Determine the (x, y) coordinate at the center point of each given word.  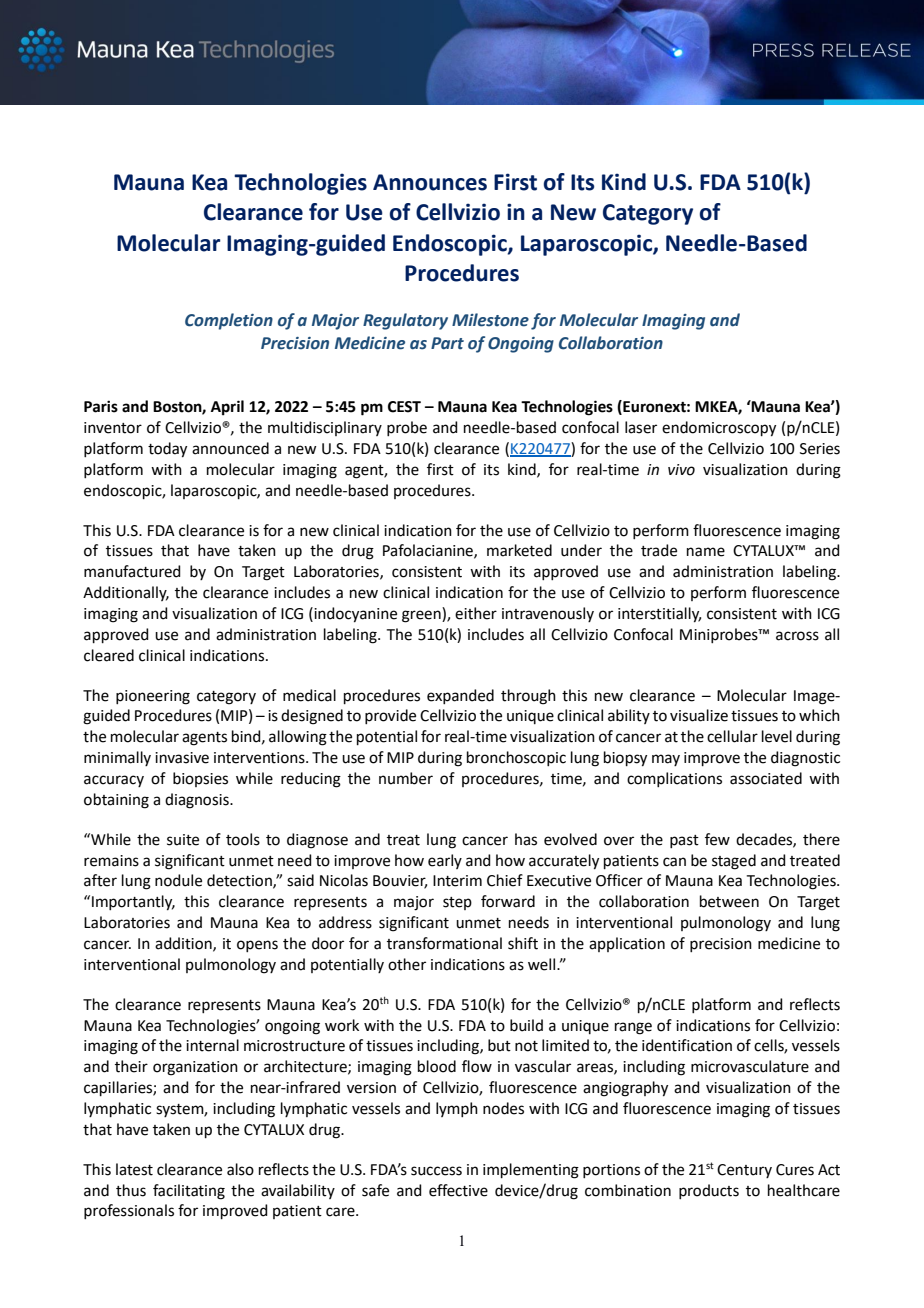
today (167, 450)
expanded (460, 696)
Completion (229, 321)
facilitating (189, 1192)
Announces (430, 182)
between (729, 901)
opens (257, 946)
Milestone (490, 320)
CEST (404, 407)
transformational (444, 943)
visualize (699, 715)
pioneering (153, 697)
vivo (681, 470)
